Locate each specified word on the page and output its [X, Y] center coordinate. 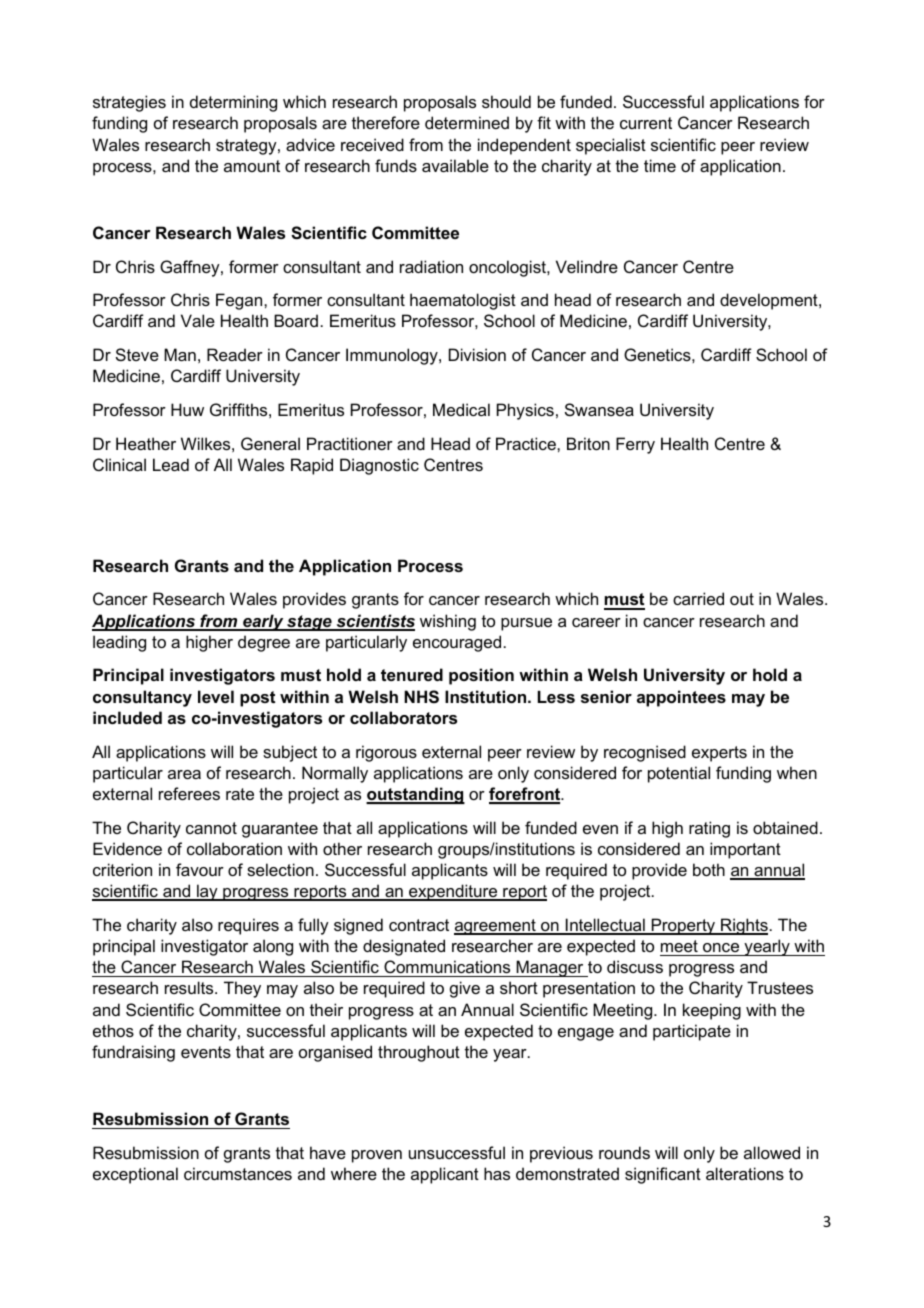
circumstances [238, 1173]
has [497, 1173]
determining [233, 103]
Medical [461, 409]
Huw [187, 409]
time [660, 165]
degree [264, 643]
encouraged [457, 643]
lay [207, 892]
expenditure [453, 892]
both [709, 869]
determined [467, 122]
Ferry [635, 445]
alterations [745, 1173]
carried [698, 598]
